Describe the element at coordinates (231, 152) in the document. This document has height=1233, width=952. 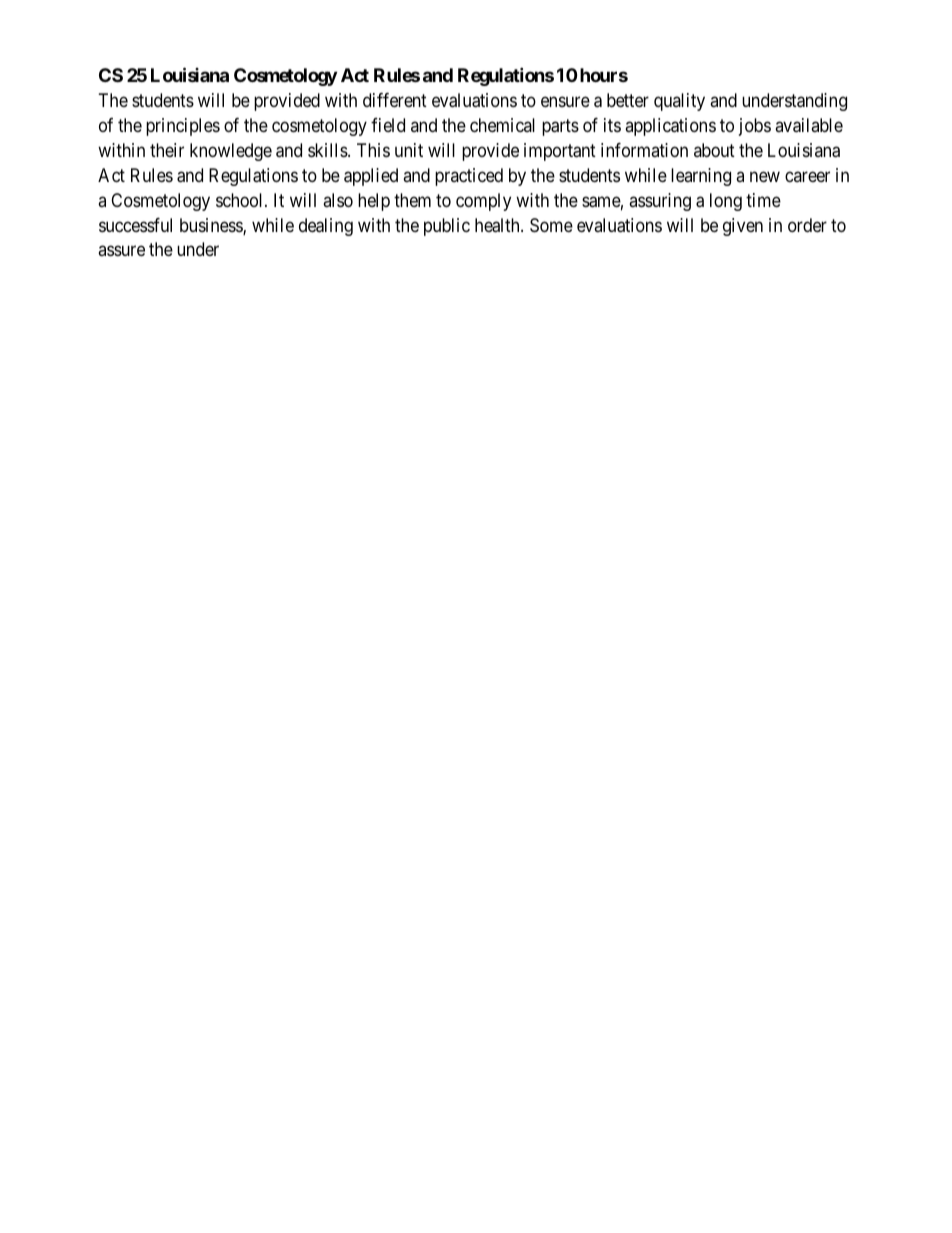
I see `knowledge` at that location.
